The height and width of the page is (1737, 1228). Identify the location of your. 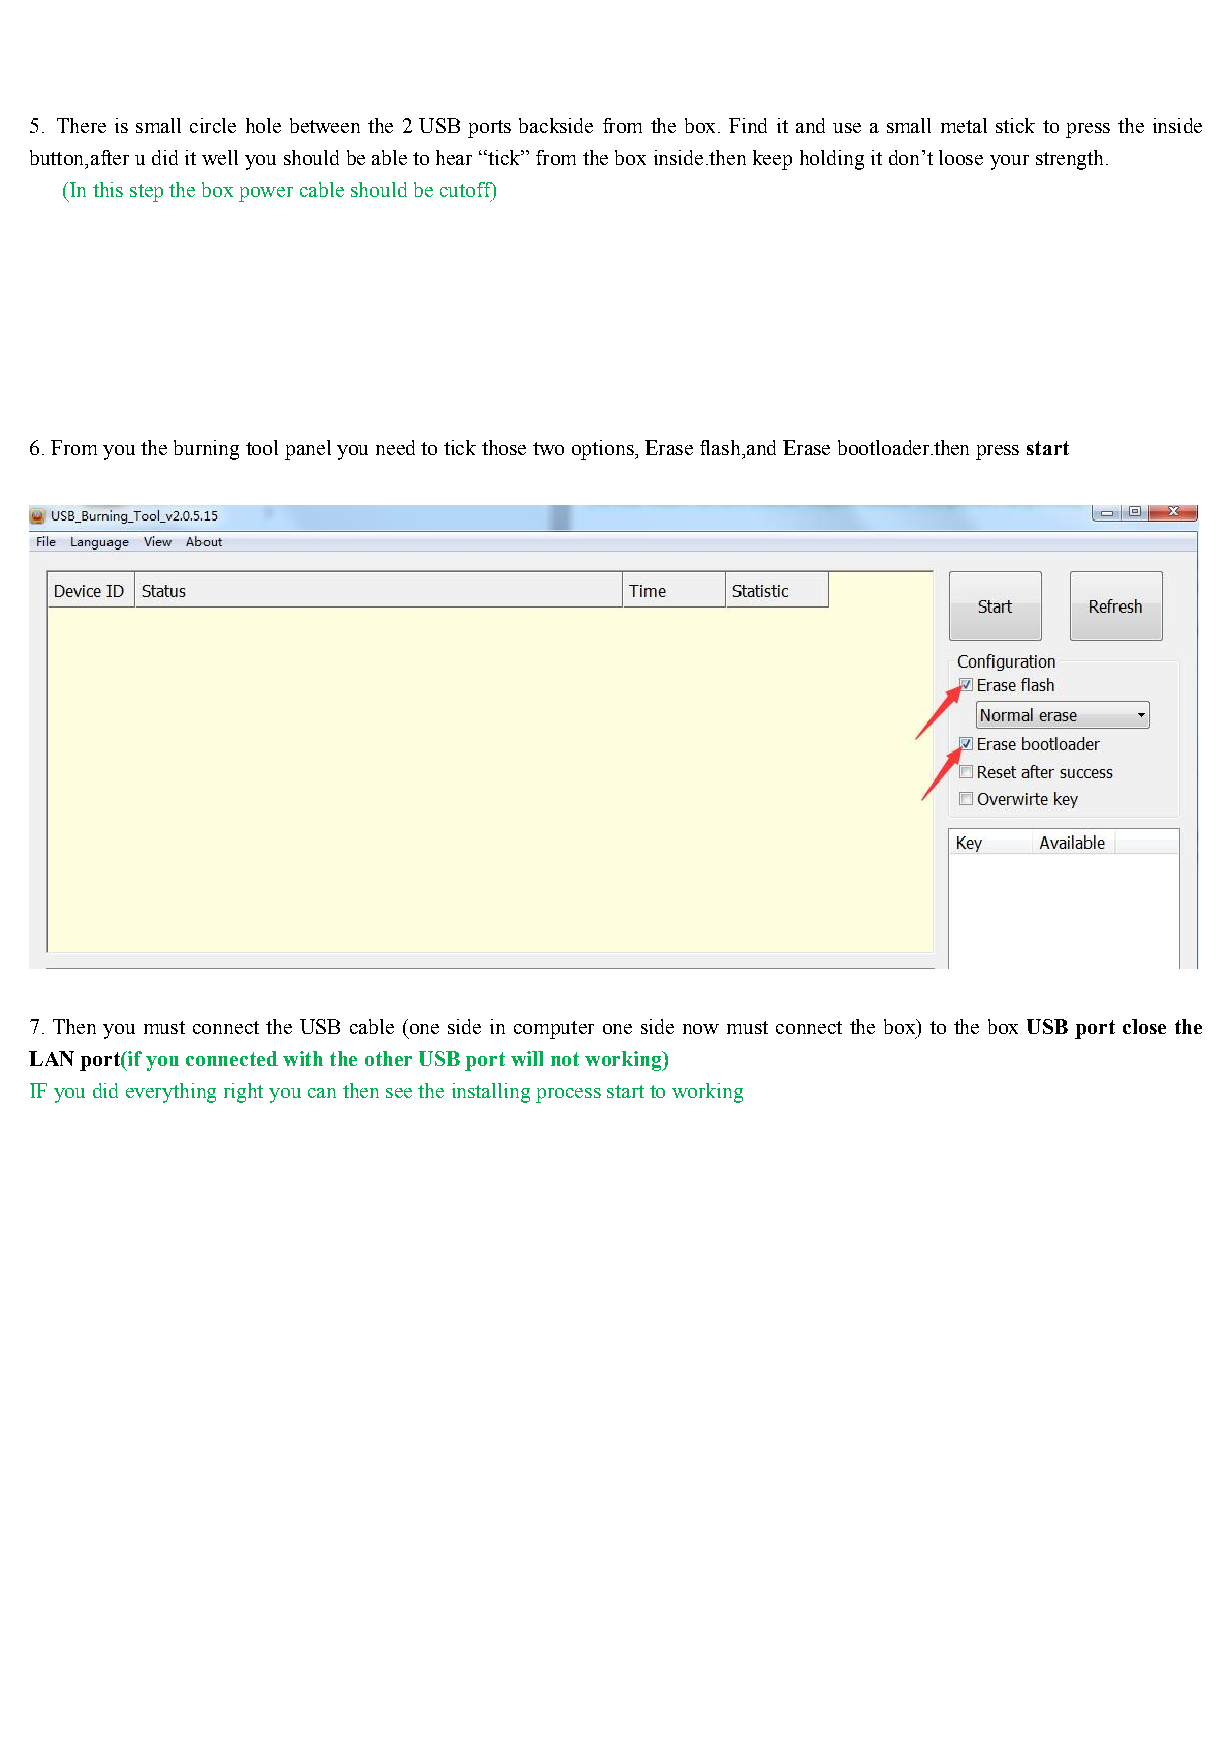
(1009, 162).
